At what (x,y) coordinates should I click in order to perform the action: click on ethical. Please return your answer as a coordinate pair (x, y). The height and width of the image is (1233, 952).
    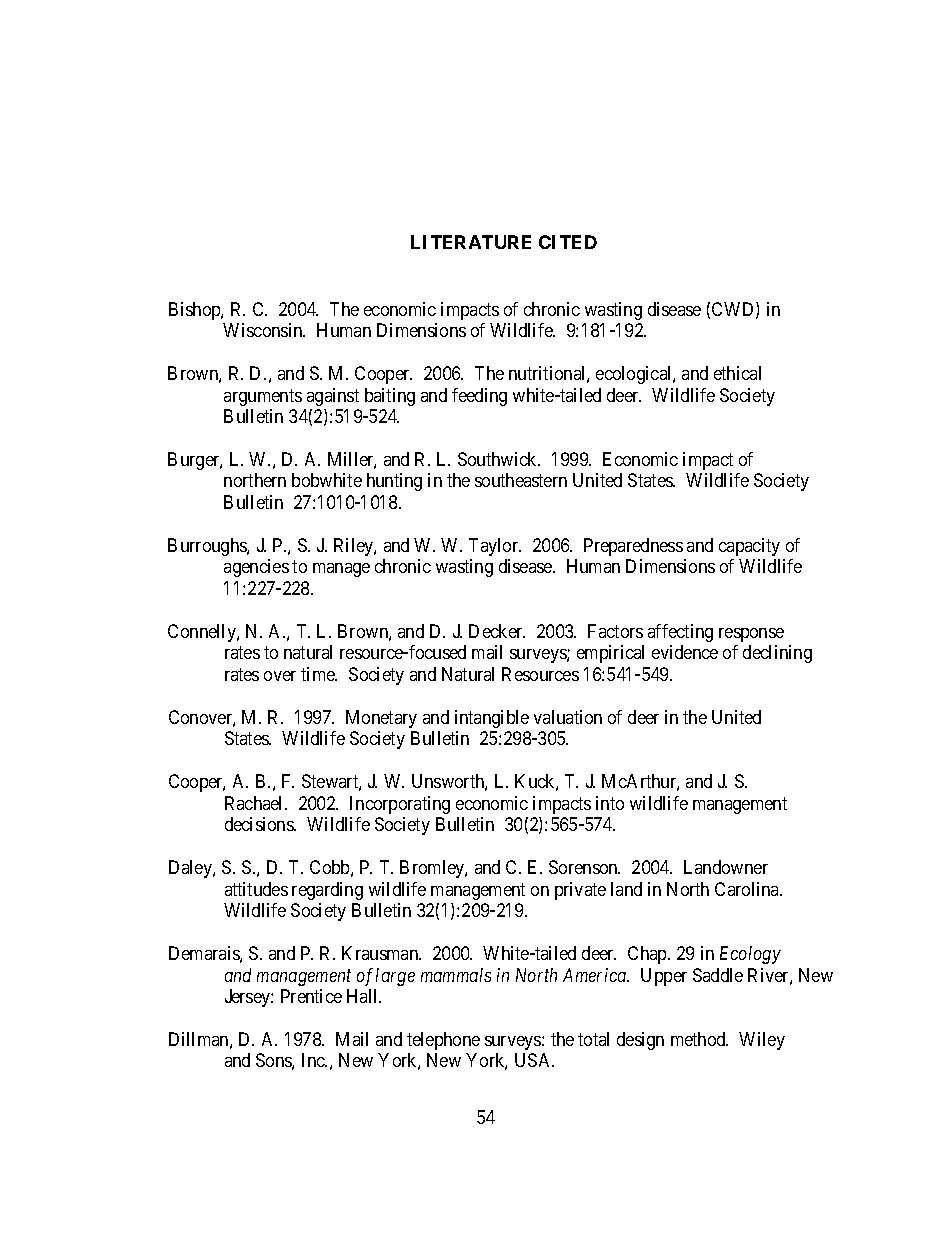
    Looking at the image, I should click on (737, 373).
